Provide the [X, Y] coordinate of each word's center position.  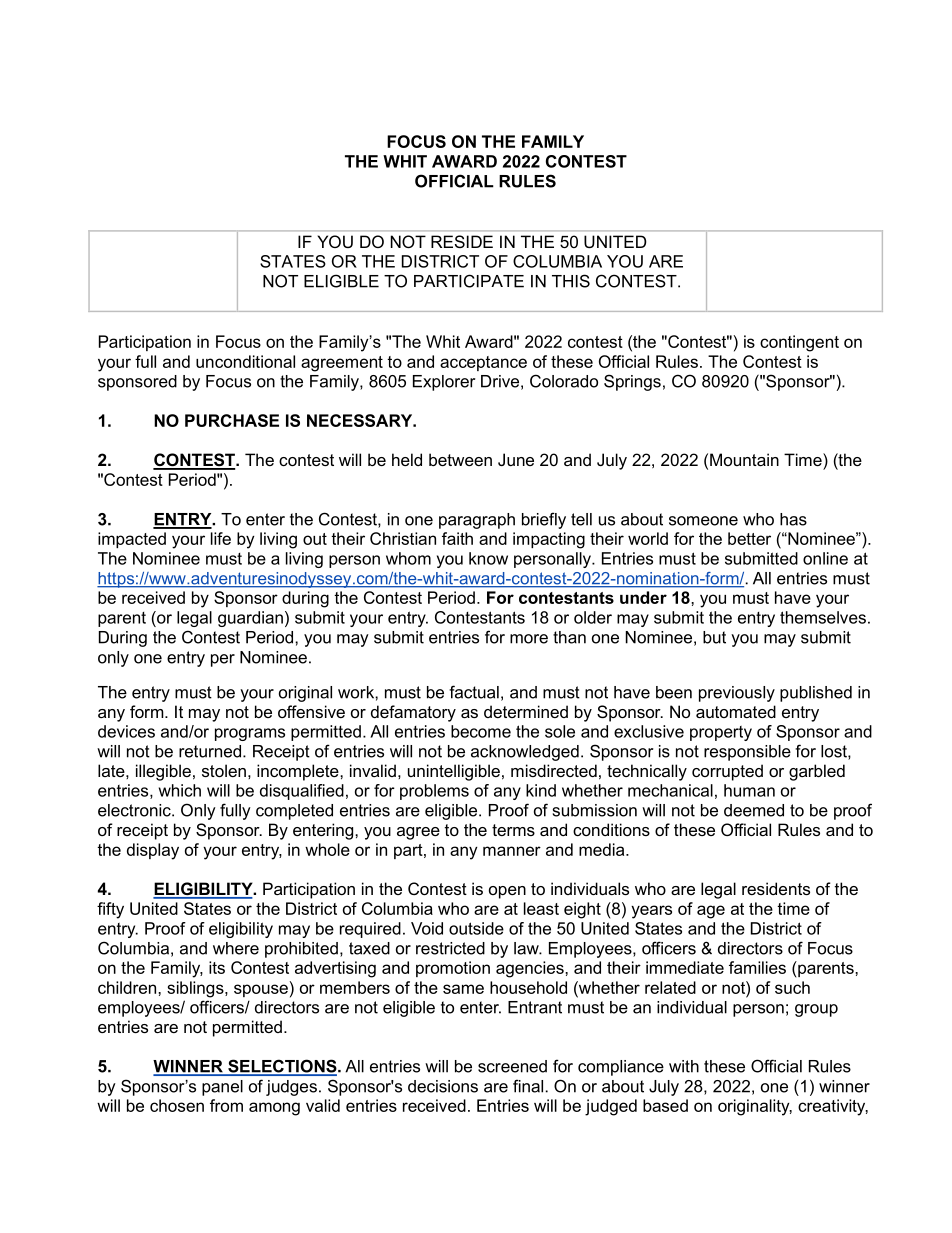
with [684, 1066]
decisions [443, 1086]
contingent [799, 343]
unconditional [245, 361]
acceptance [483, 363]
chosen [177, 1105]
